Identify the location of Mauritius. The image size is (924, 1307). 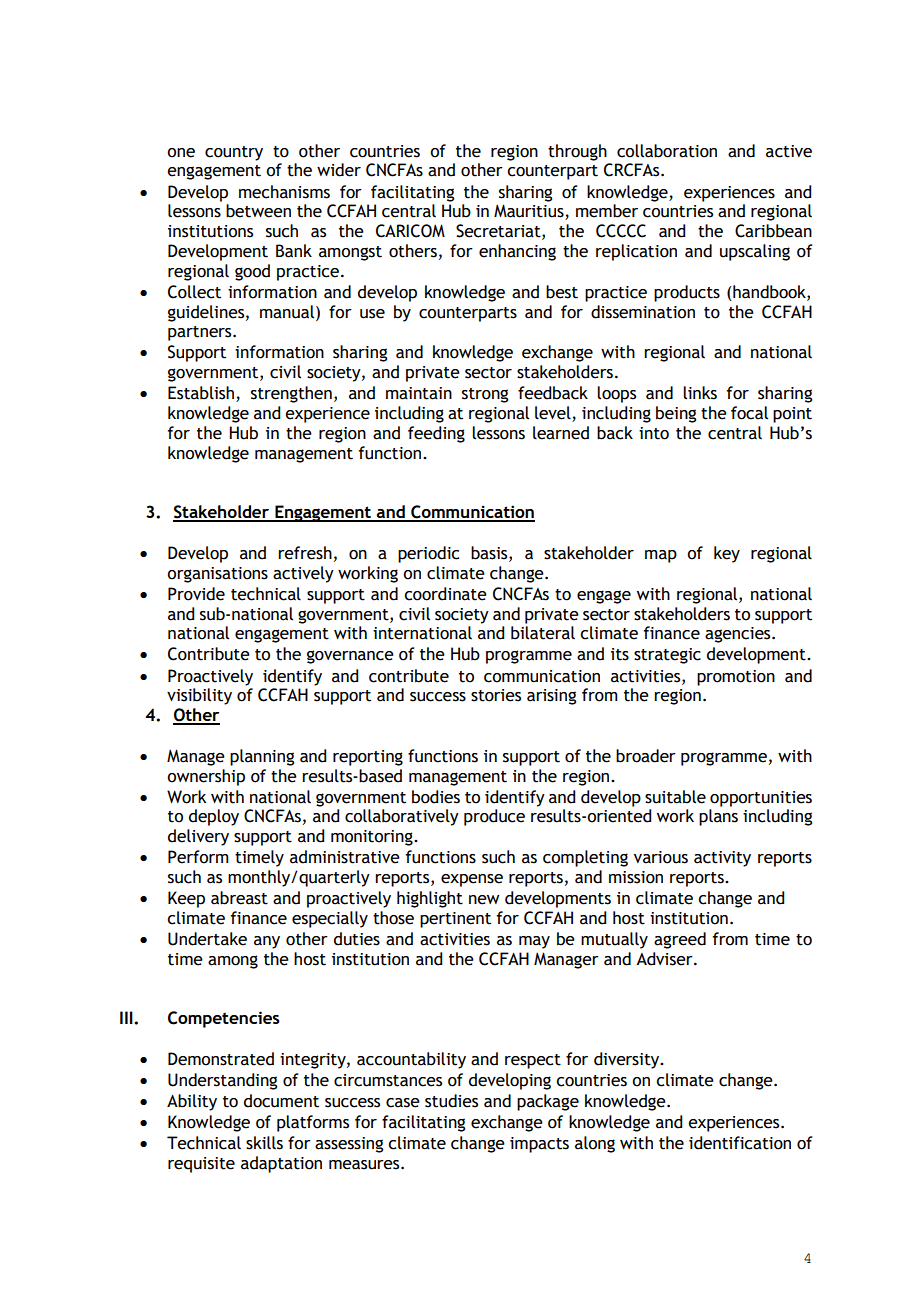
(530, 212).
